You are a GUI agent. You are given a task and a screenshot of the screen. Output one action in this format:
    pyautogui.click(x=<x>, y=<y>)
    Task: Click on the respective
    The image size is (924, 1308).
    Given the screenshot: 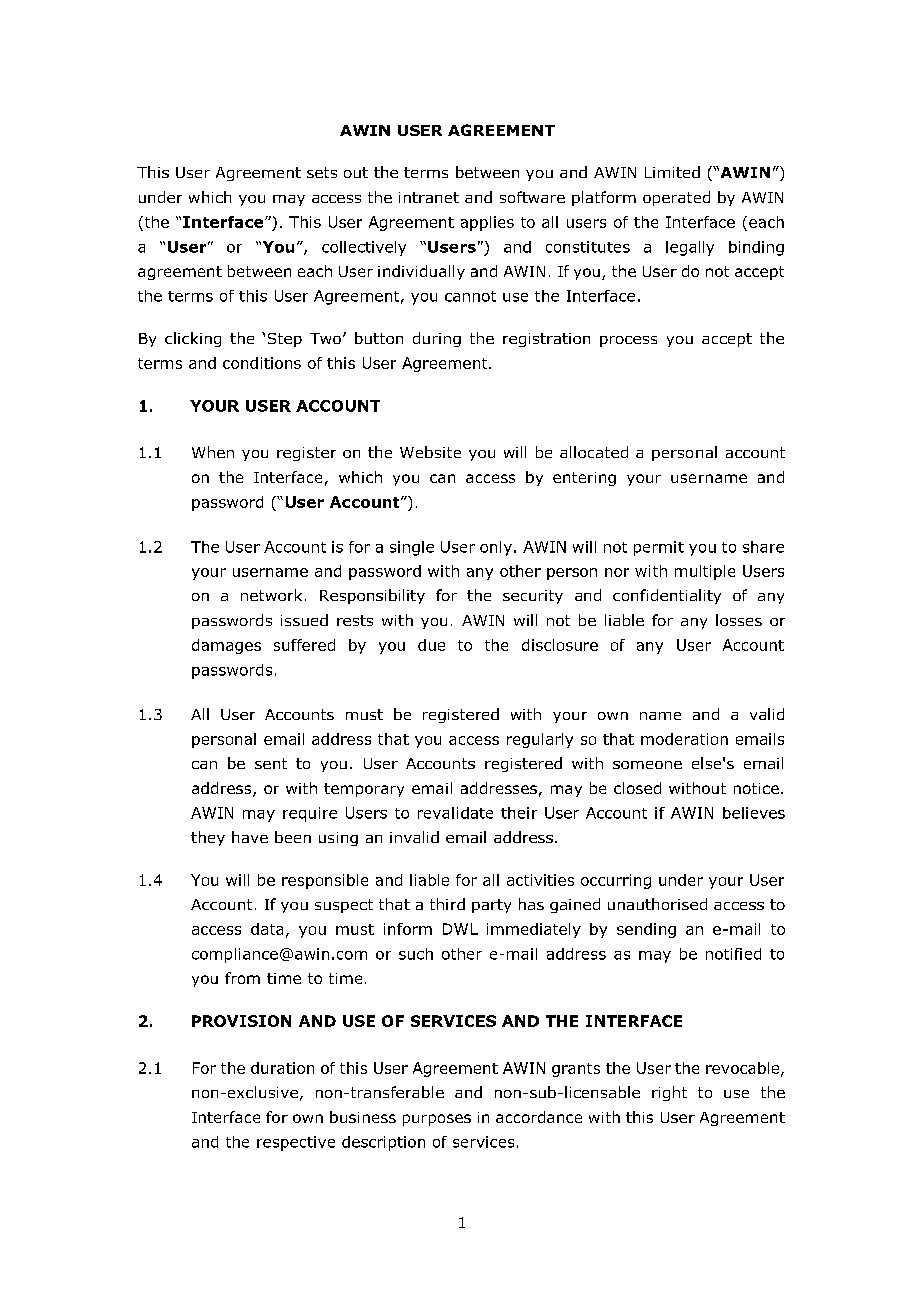 What is the action you would take?
    pyautogui.click(x=296, y=1143)
